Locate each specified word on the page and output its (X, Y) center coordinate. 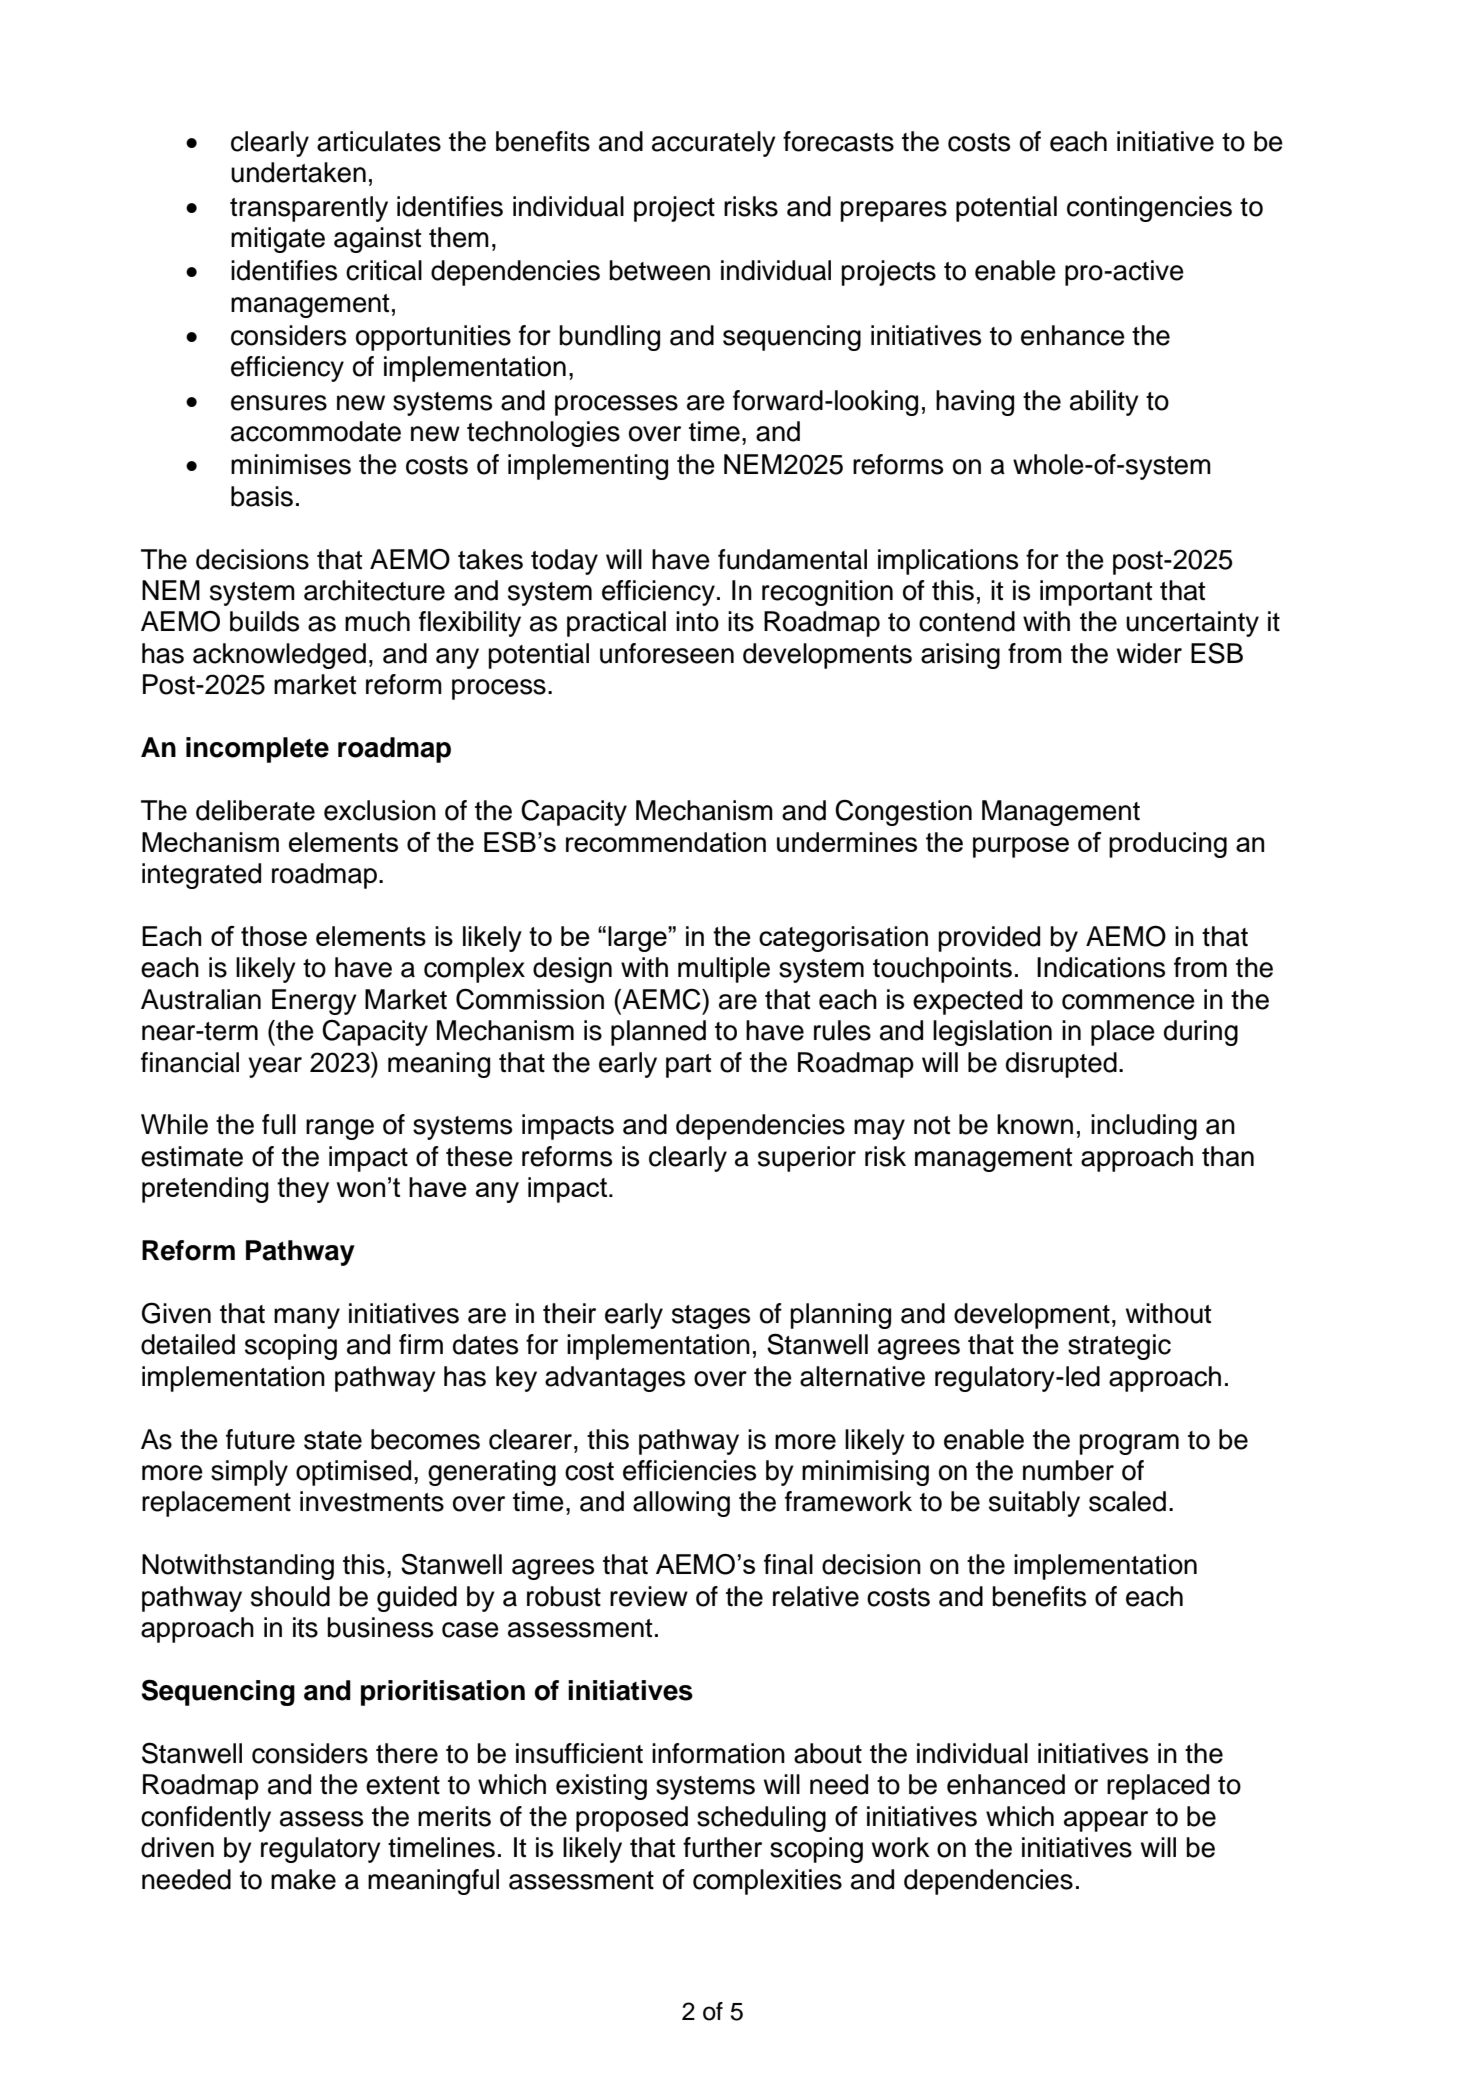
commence (1128, 1002)
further (722, 1847)
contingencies (1149, 209)
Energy (314, 1002)
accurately (714, 144)
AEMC (661, 999)
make (303, 1879)
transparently (309, 209)
